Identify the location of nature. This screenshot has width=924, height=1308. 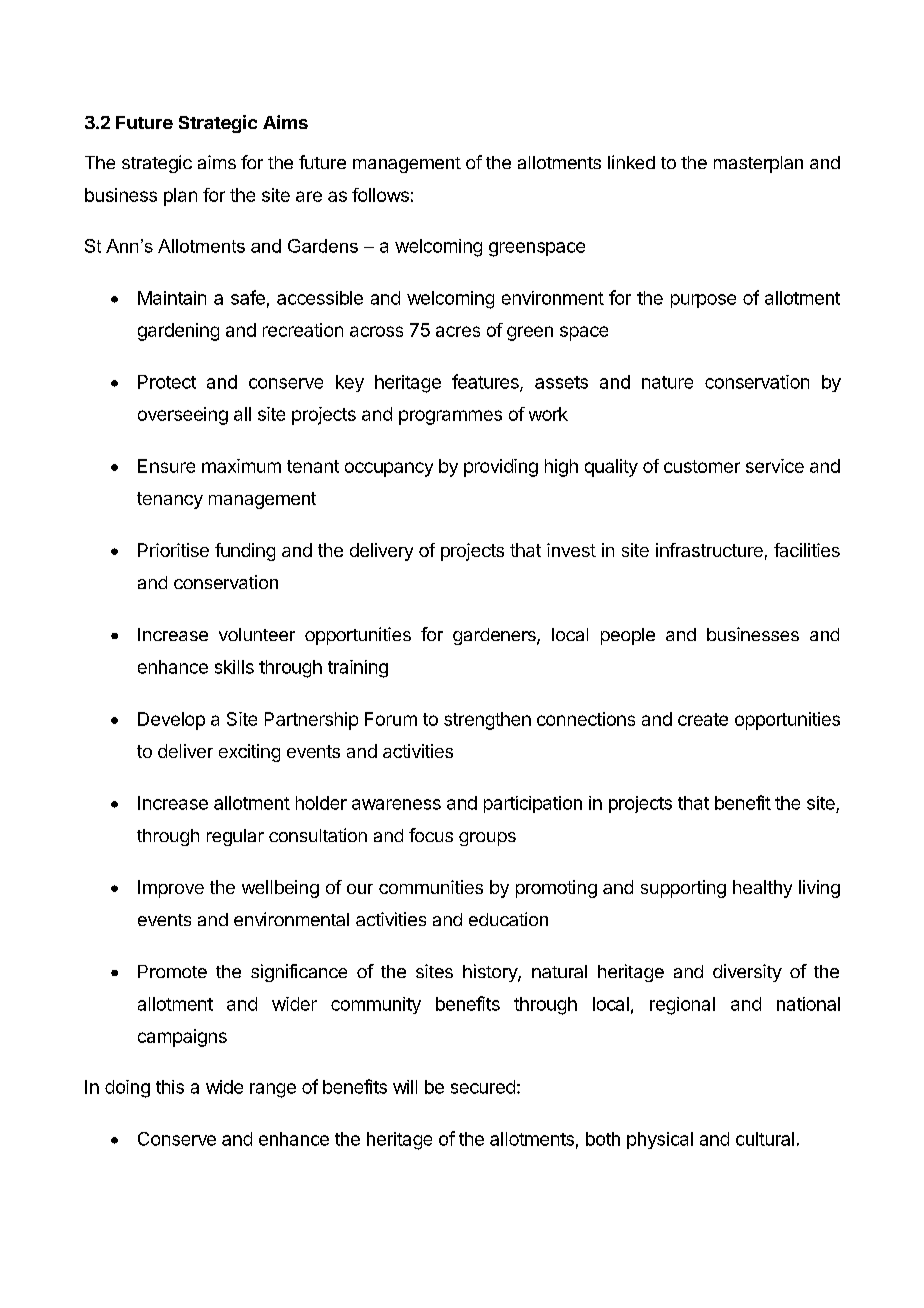
(667, 382).
